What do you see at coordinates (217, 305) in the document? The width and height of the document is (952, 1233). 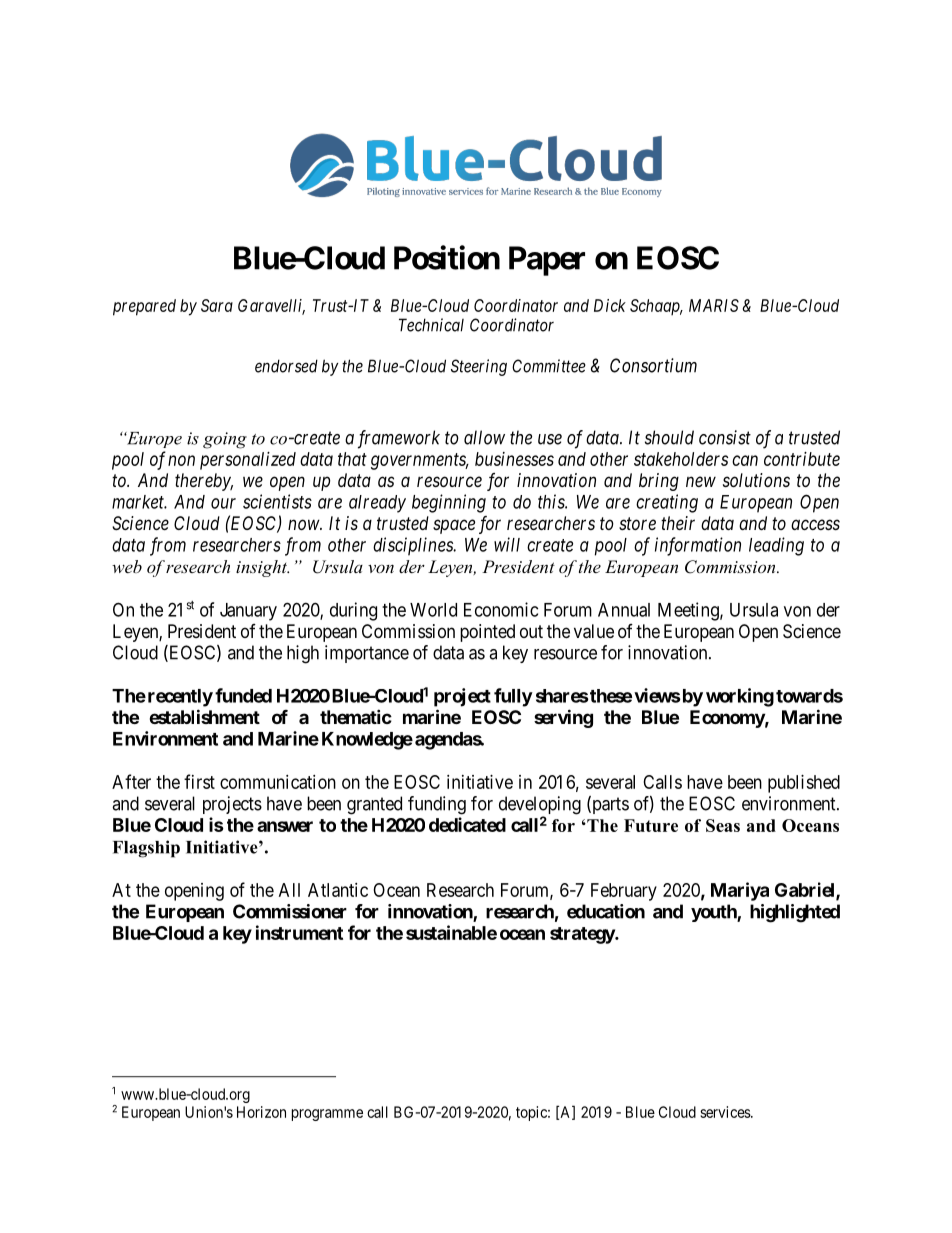 I see `Sara` at bounding box center [217, 305].
